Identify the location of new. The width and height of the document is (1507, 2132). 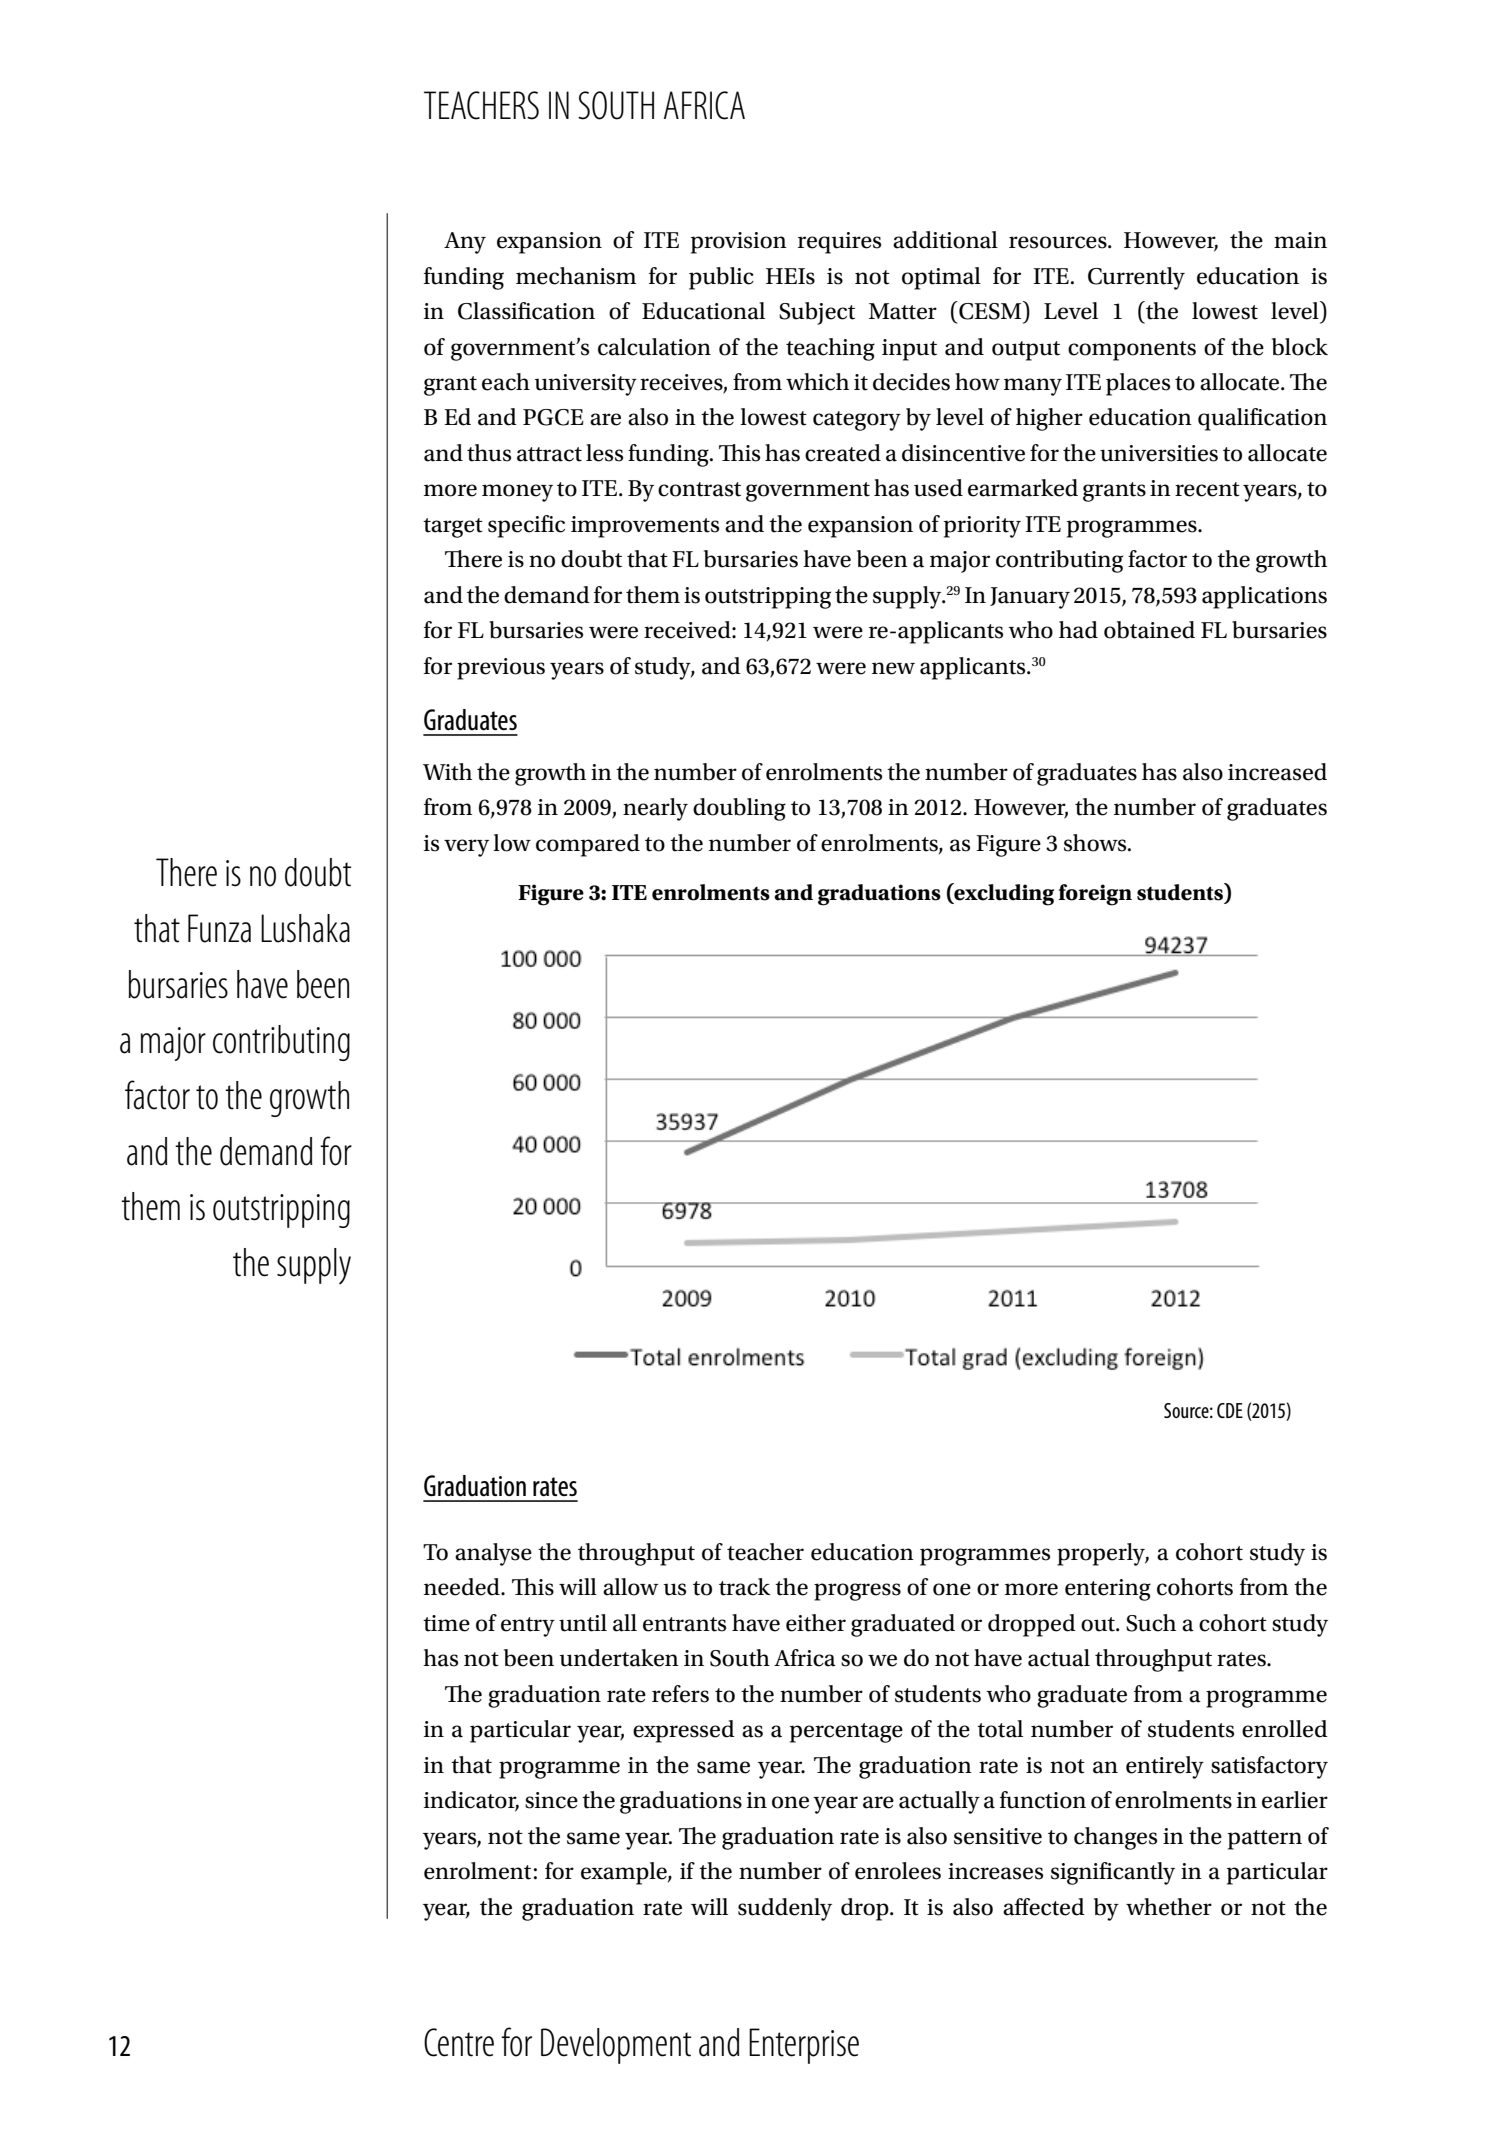
(893, 668).
